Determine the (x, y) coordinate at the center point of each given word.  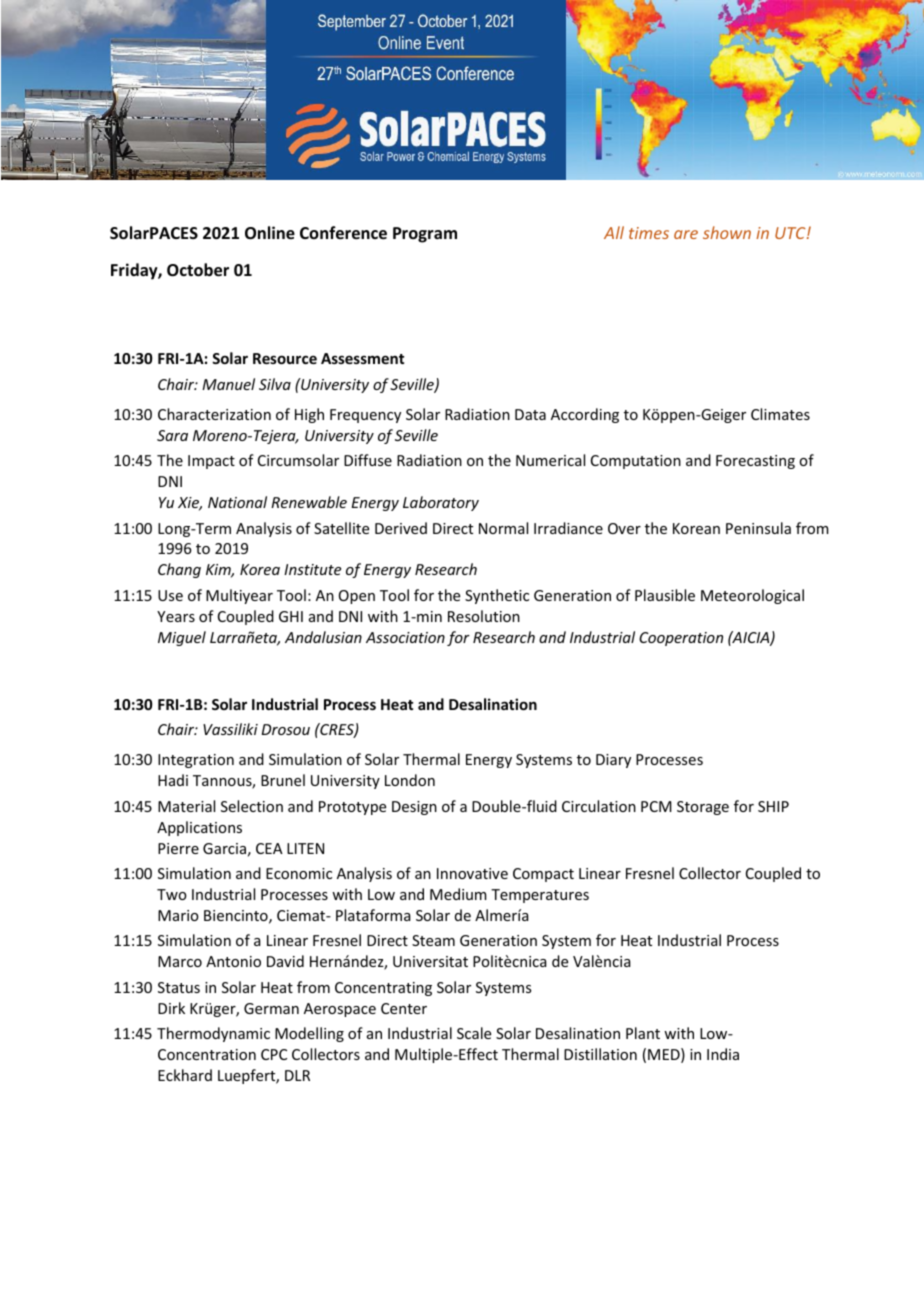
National (237, 502)
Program (425, 235)
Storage (703, 808)
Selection (252, 806)
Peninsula (758, 528)
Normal (503, 528)
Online (270, 233)
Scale (474, 1033)
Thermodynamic (213, 1034)
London (410, 780)
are (686, 234)
